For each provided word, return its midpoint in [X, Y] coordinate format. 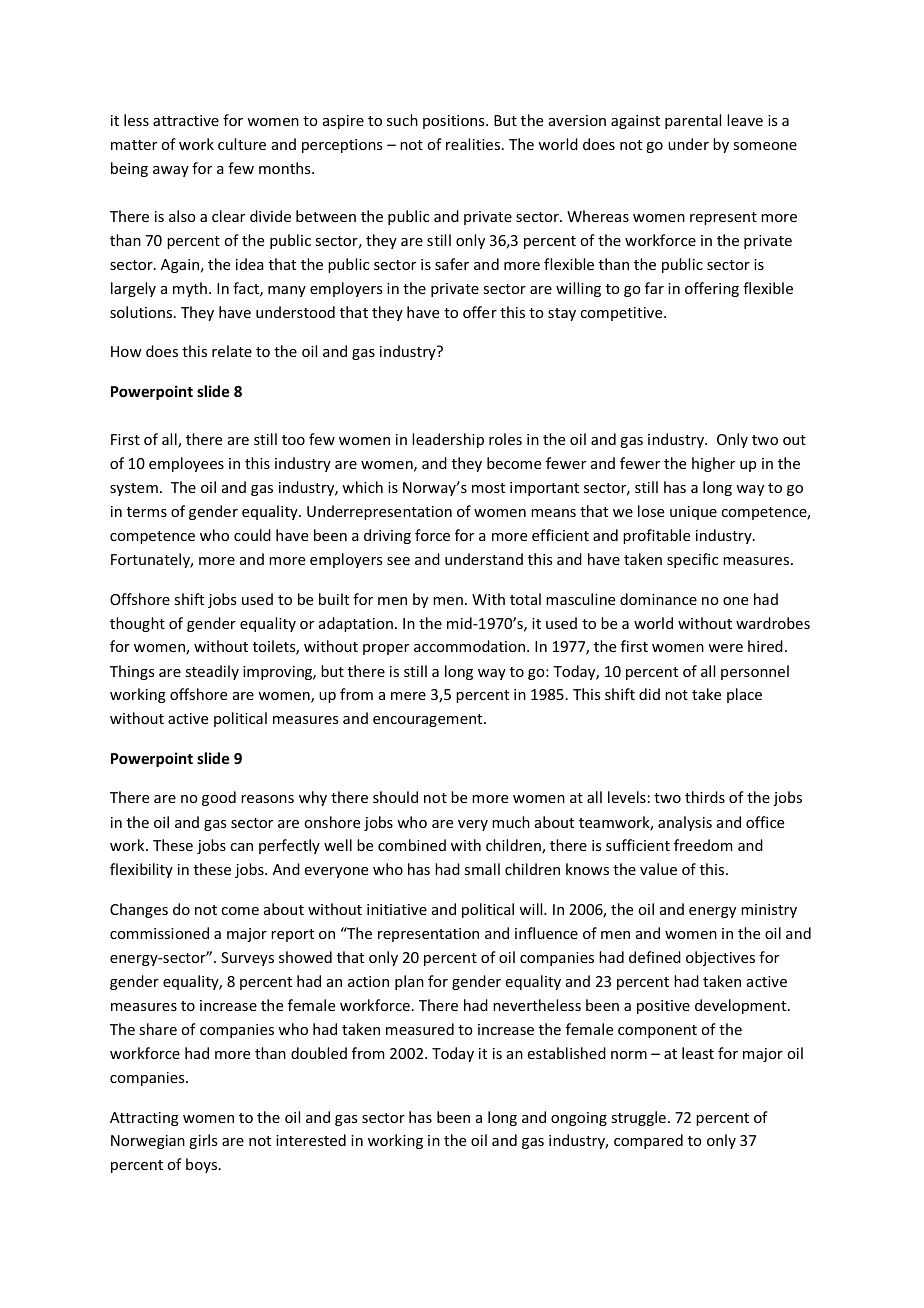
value [658, 869]
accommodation [471, 646]
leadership [448, 440]
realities [474, 144]
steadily [212, 672]
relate [232, 351]
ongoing [579, 1119]
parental [693, 121]
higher [713, 464]
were [725, 648]
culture [242, 144]
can [241, 847]
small [482, 869]
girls [203, 1141]
